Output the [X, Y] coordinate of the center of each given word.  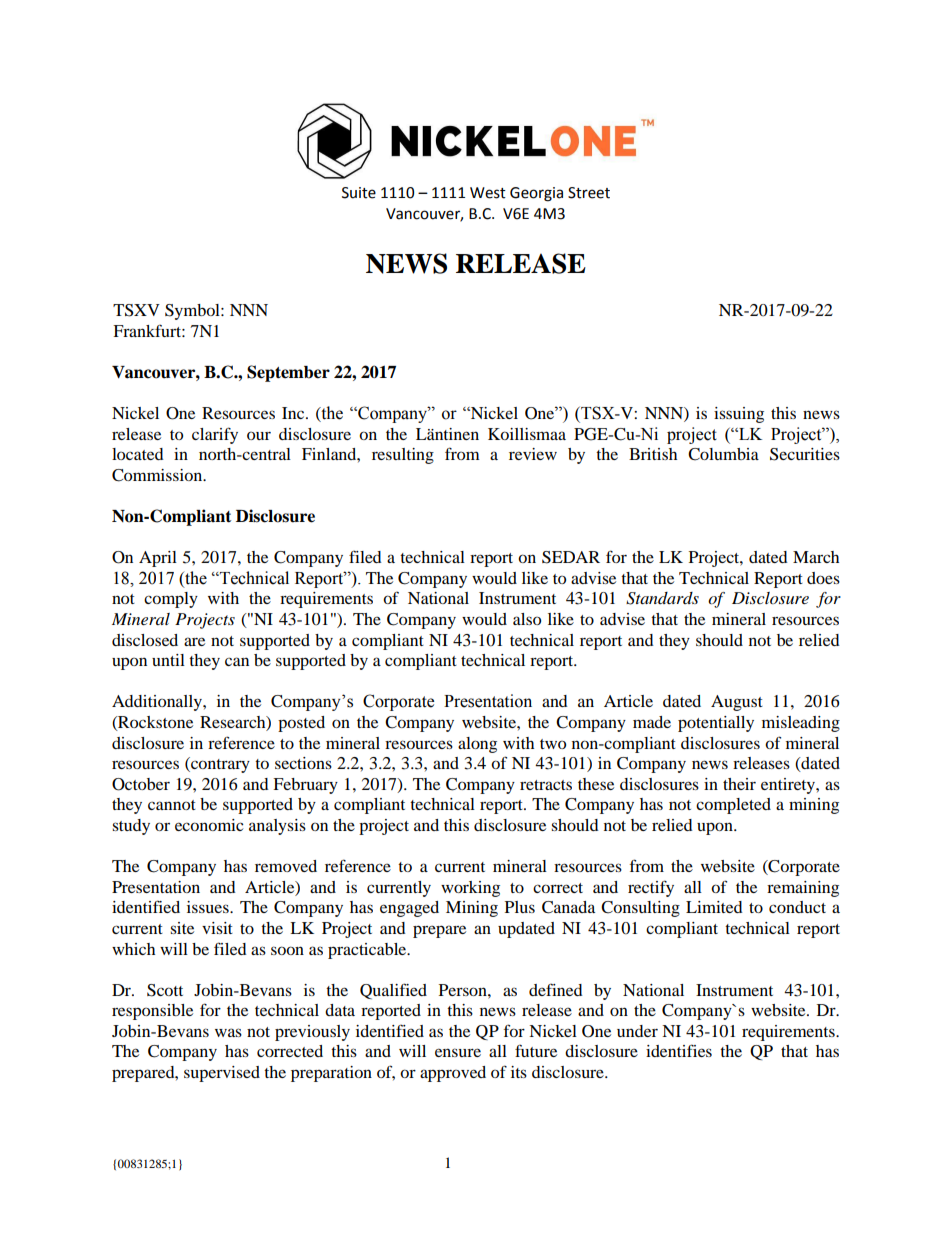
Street [589, 193]
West [488, 193]
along [477, 745]
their [739, 784]
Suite [359, 193]
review [533, 454]
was [228, 1032]
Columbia [723, 454]
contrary [219, 765]
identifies [679, 1050]
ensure [458, 1052]
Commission [158, 475]
